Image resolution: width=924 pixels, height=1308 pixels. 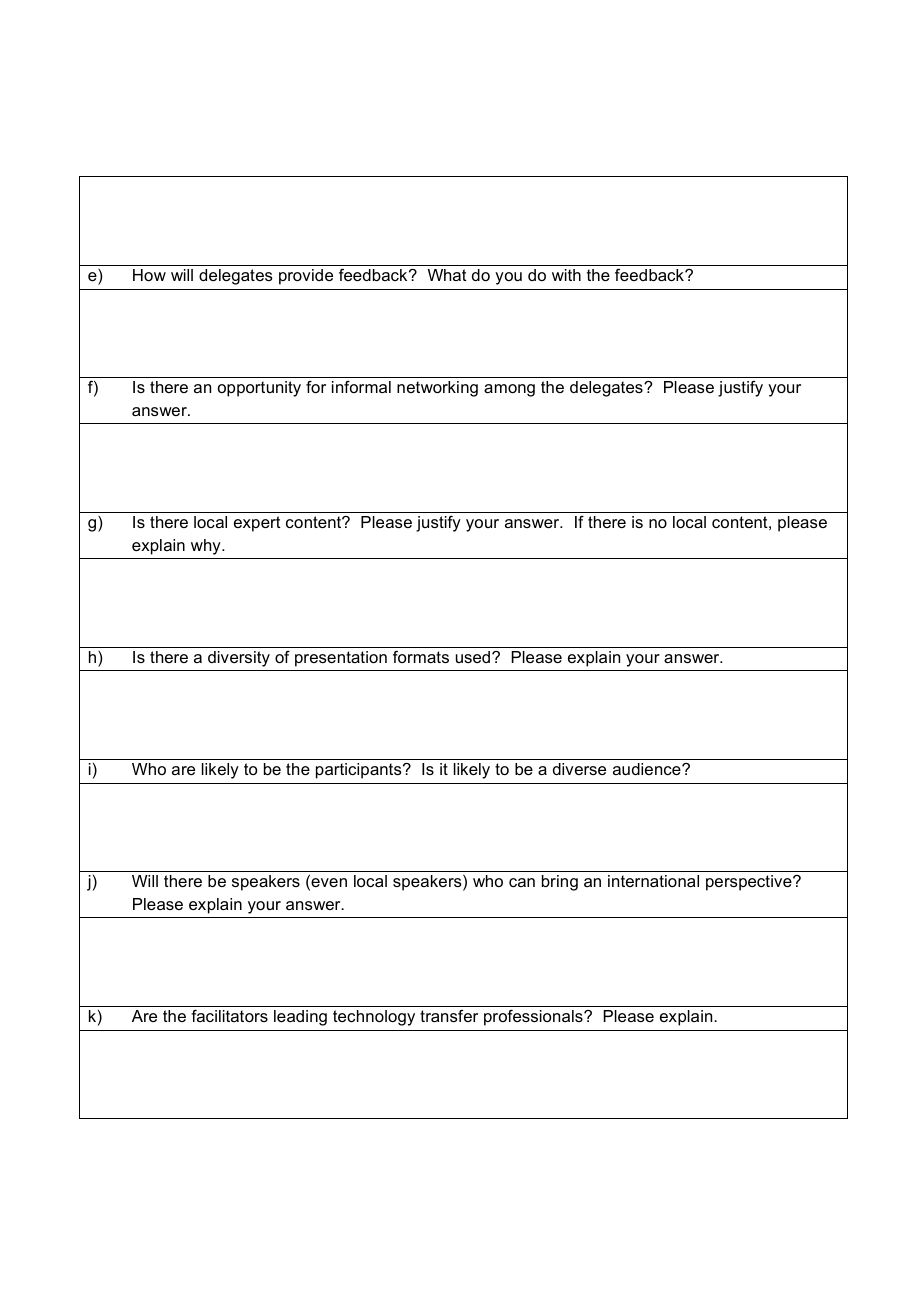 I want to click on participants, so click(x=360, y=771).
